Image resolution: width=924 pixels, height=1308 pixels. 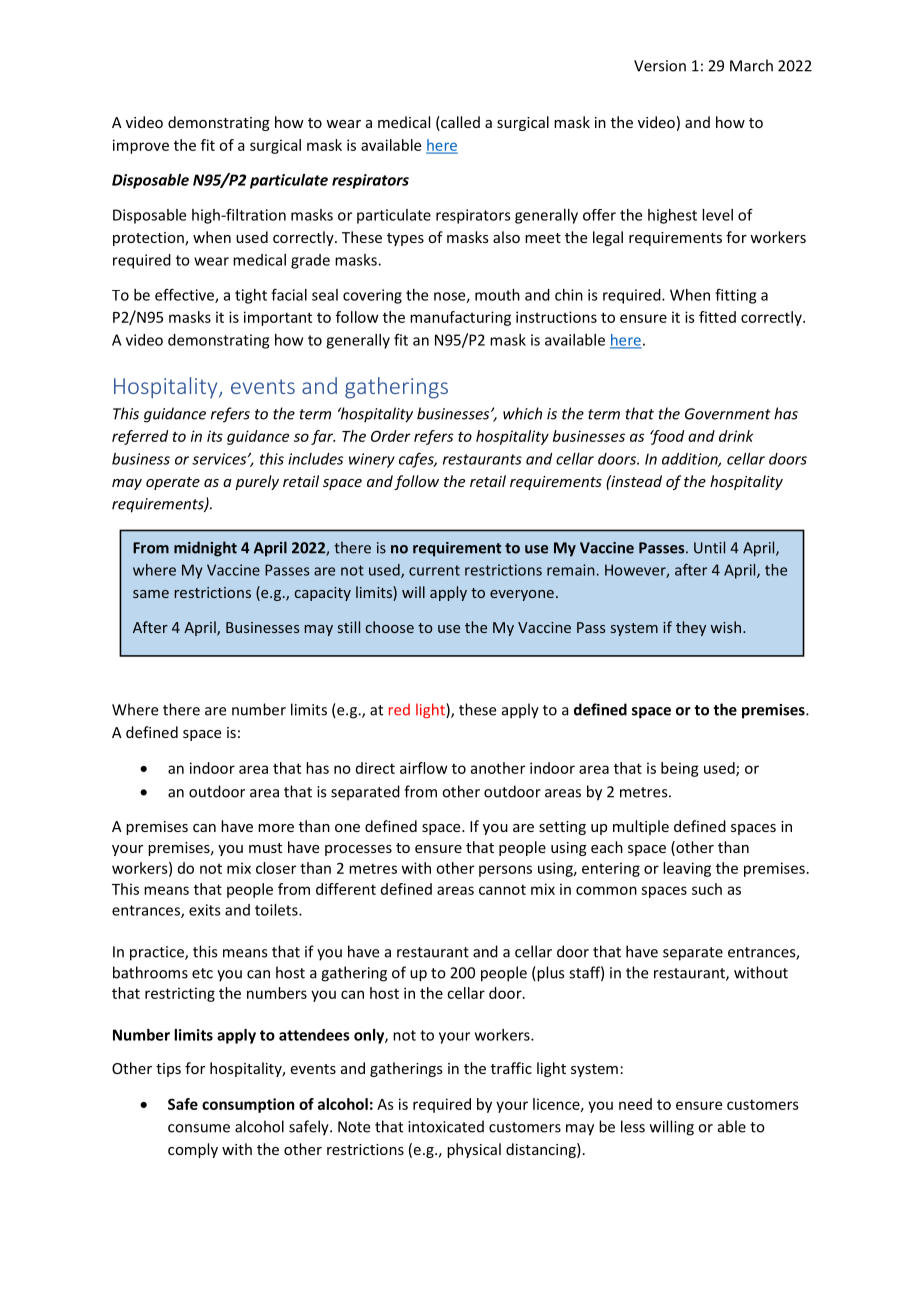 What do you see at coordinates (141, 146) in the image?
I see `improve` at bounding box center [141, 146].
